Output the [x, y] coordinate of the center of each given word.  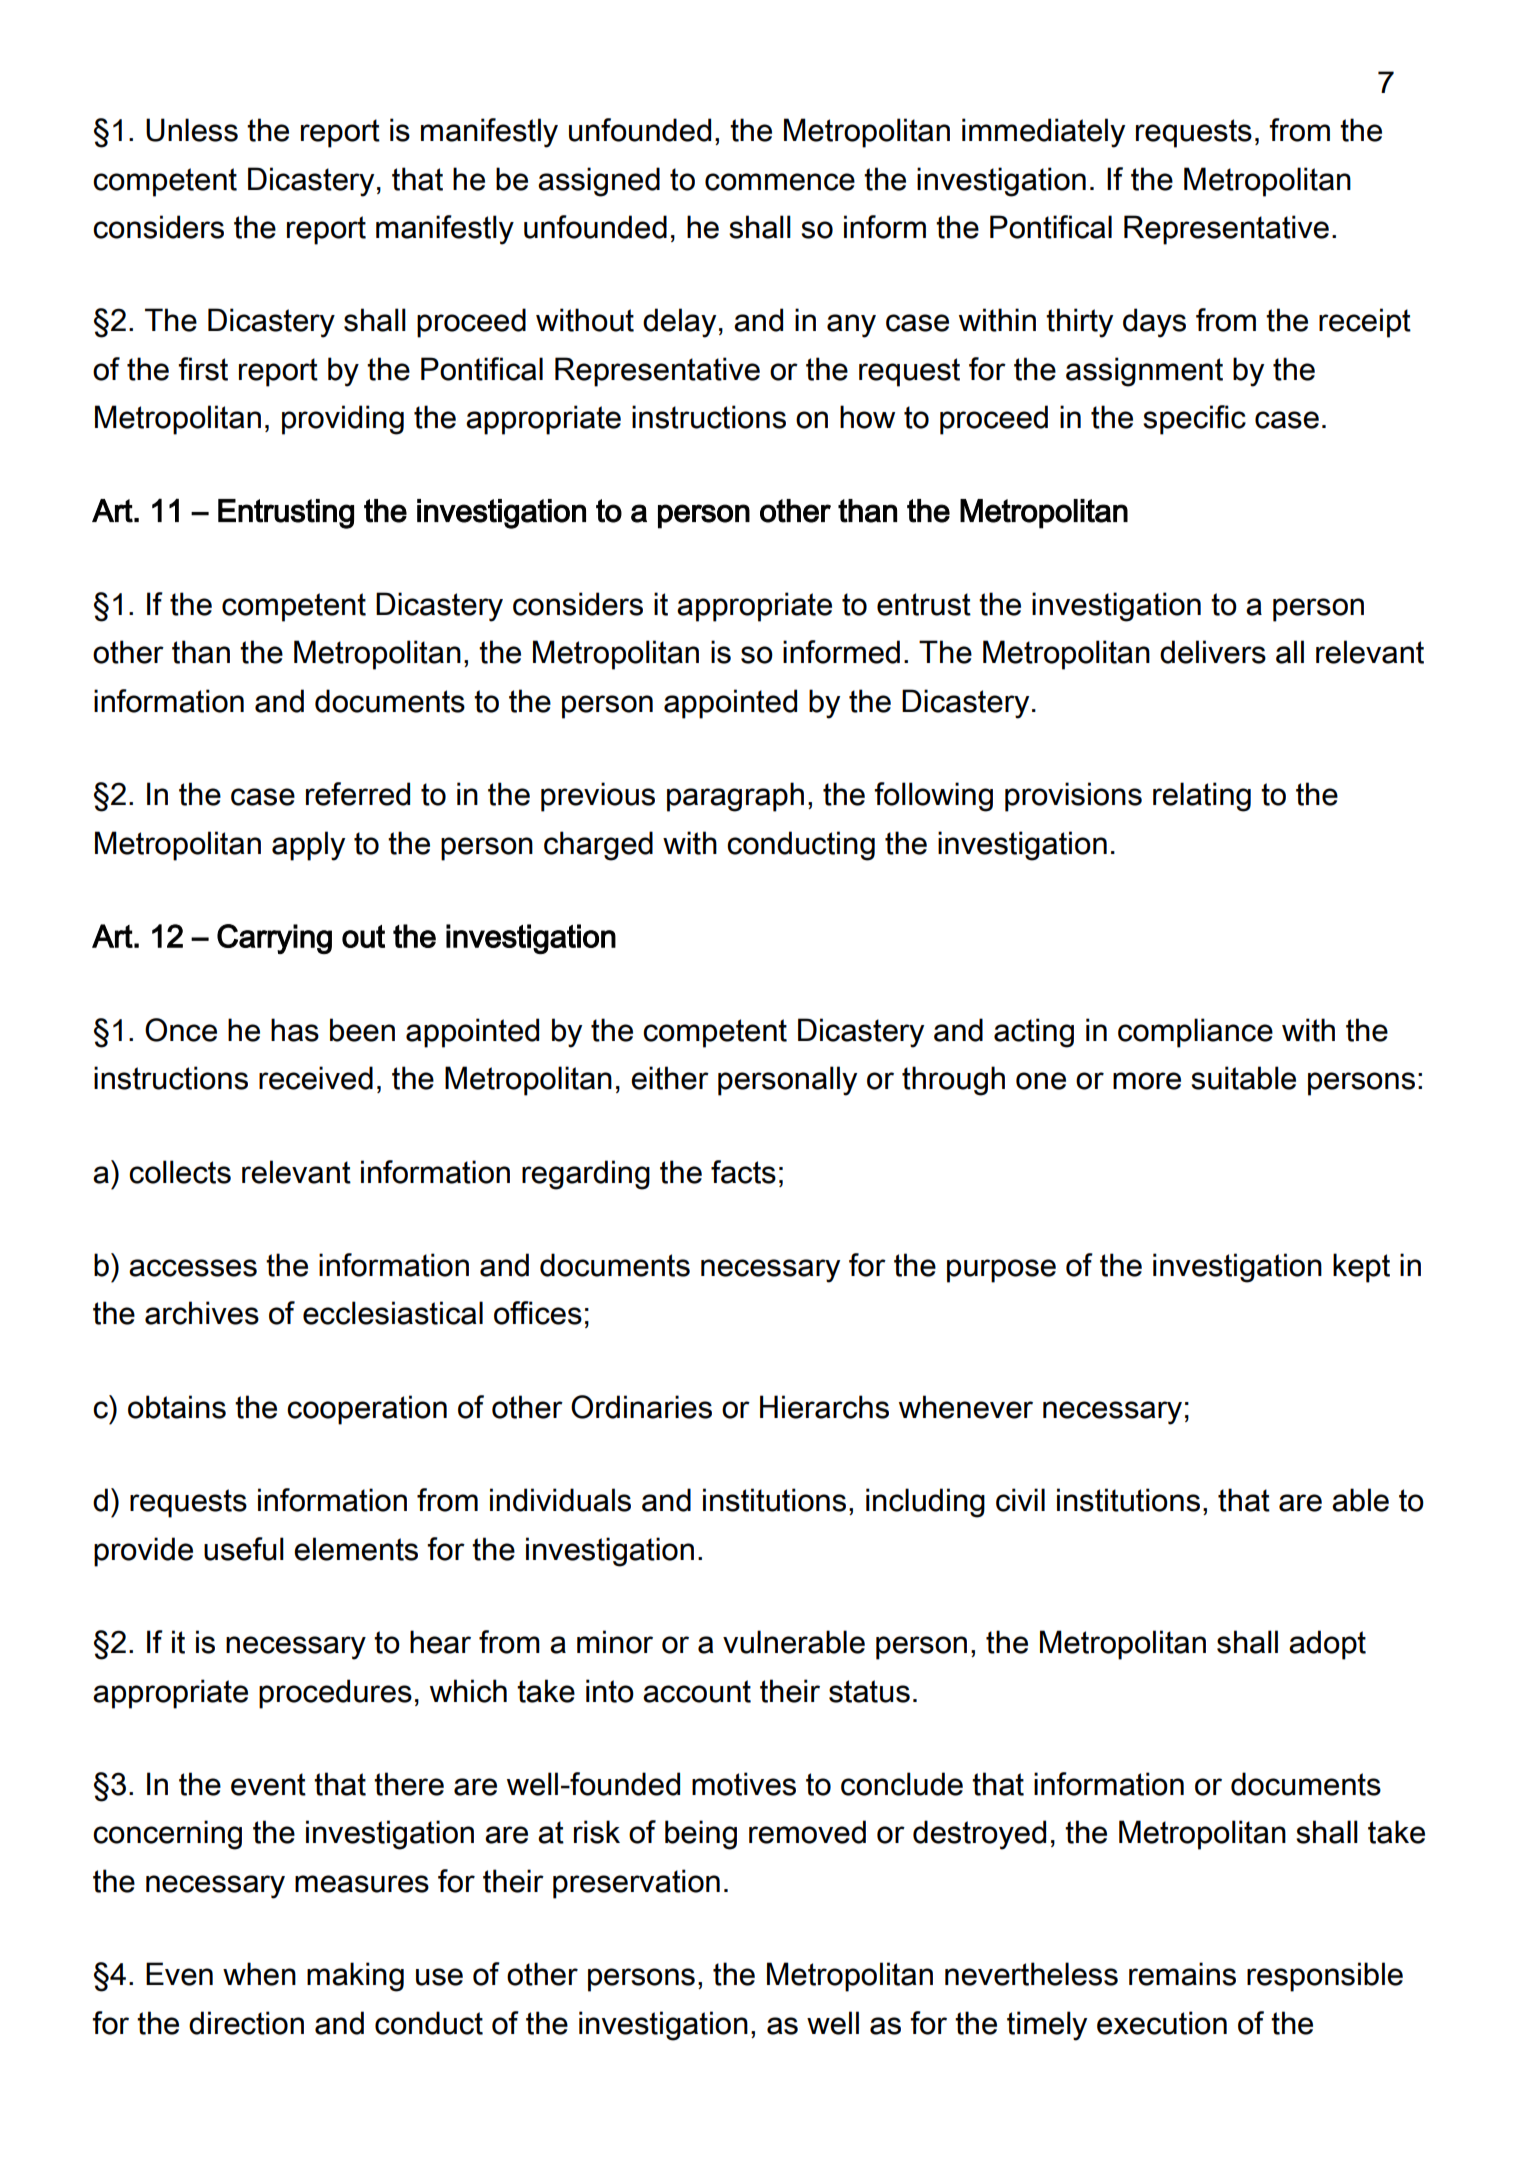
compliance [1195, 1033]
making [355, 1977]
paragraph [735, 797]
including [925, 1503]
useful [244, 1549]
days [1154, 323]
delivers [1213, 652]
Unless [192, 130]
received [316, 1078]
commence [780, 182]
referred [358, 794]
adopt [1327, 1645]
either [670, 1078]
